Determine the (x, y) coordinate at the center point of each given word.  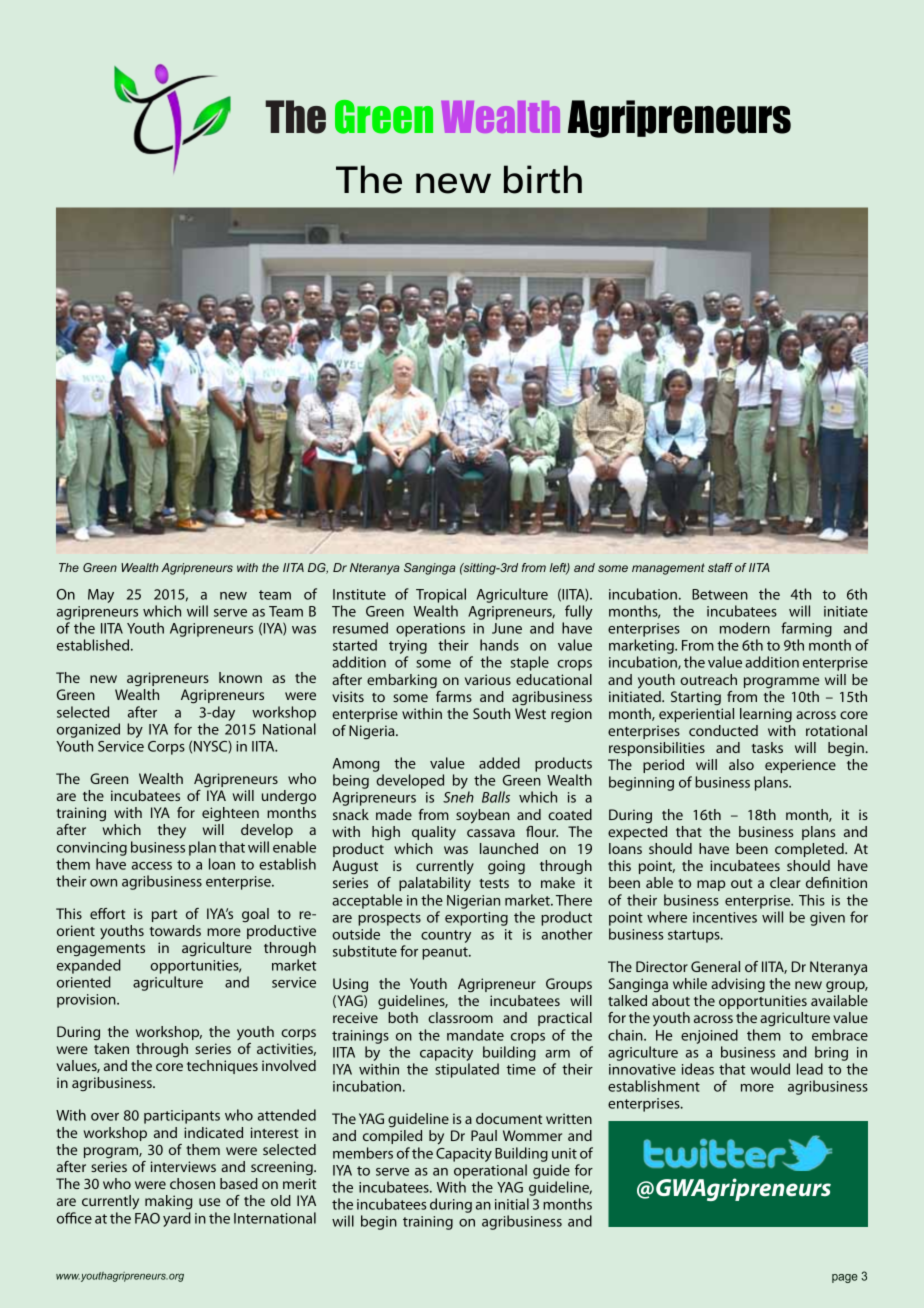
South (491, 713)
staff (720, 567)
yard (177, 1219)
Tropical (441, 595)
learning (766, 715)
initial (512, 1204)
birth (543, 179)
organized (88, 730)
